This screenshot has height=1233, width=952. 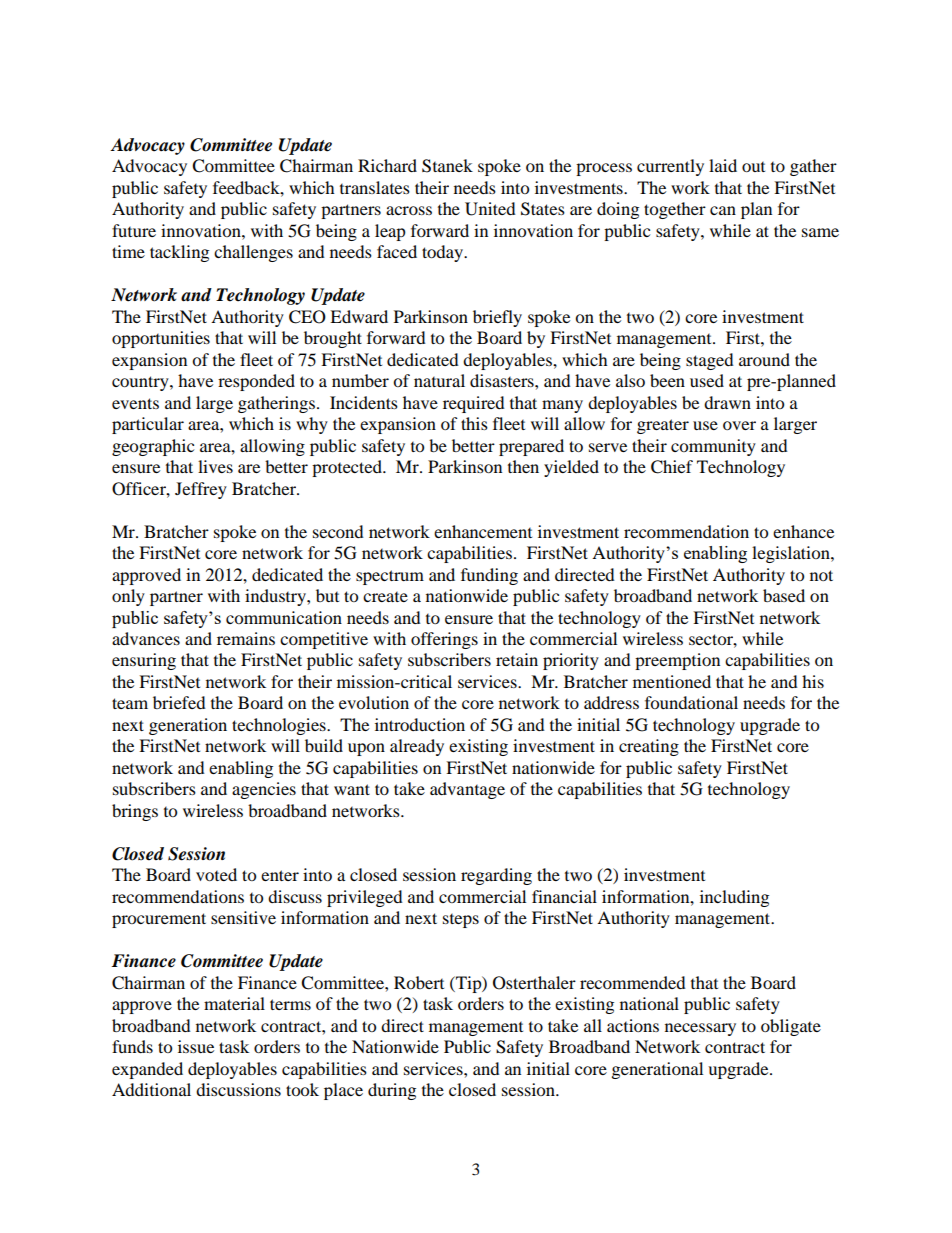 I want to click on remains, so click(x=246, y=638).
